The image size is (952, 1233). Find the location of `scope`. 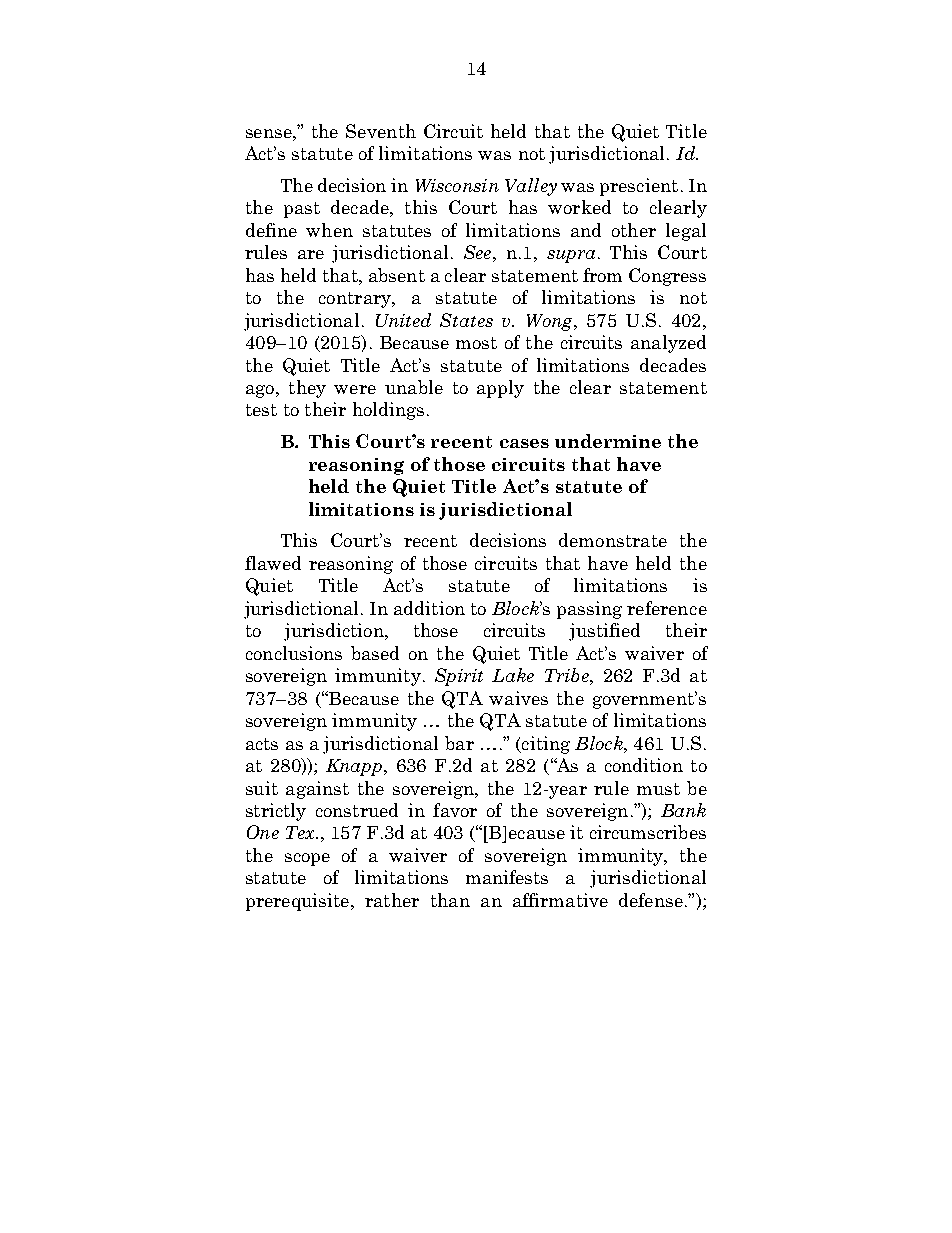

scope is located at coordinates (307, 859).
